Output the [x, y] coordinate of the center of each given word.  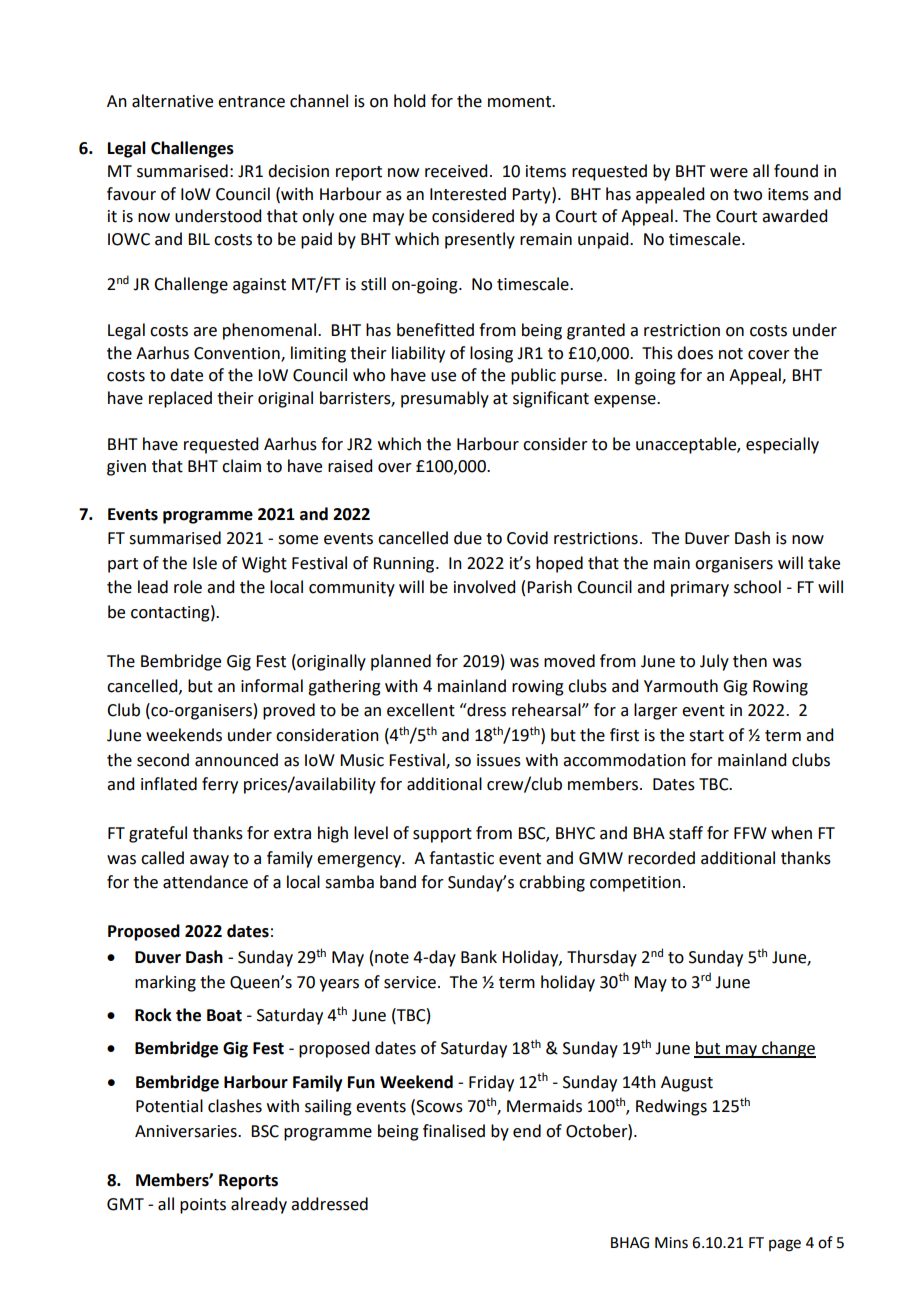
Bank [479, 957]
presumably [445, 399]
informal [272, 686]
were [729, 173]
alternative [172, 101]
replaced [180, 399]
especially [782, 445]
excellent [421, 710]
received [456, 171]
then [750, 661]
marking [165, 983]
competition [635, 884]
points [203, 1206]
